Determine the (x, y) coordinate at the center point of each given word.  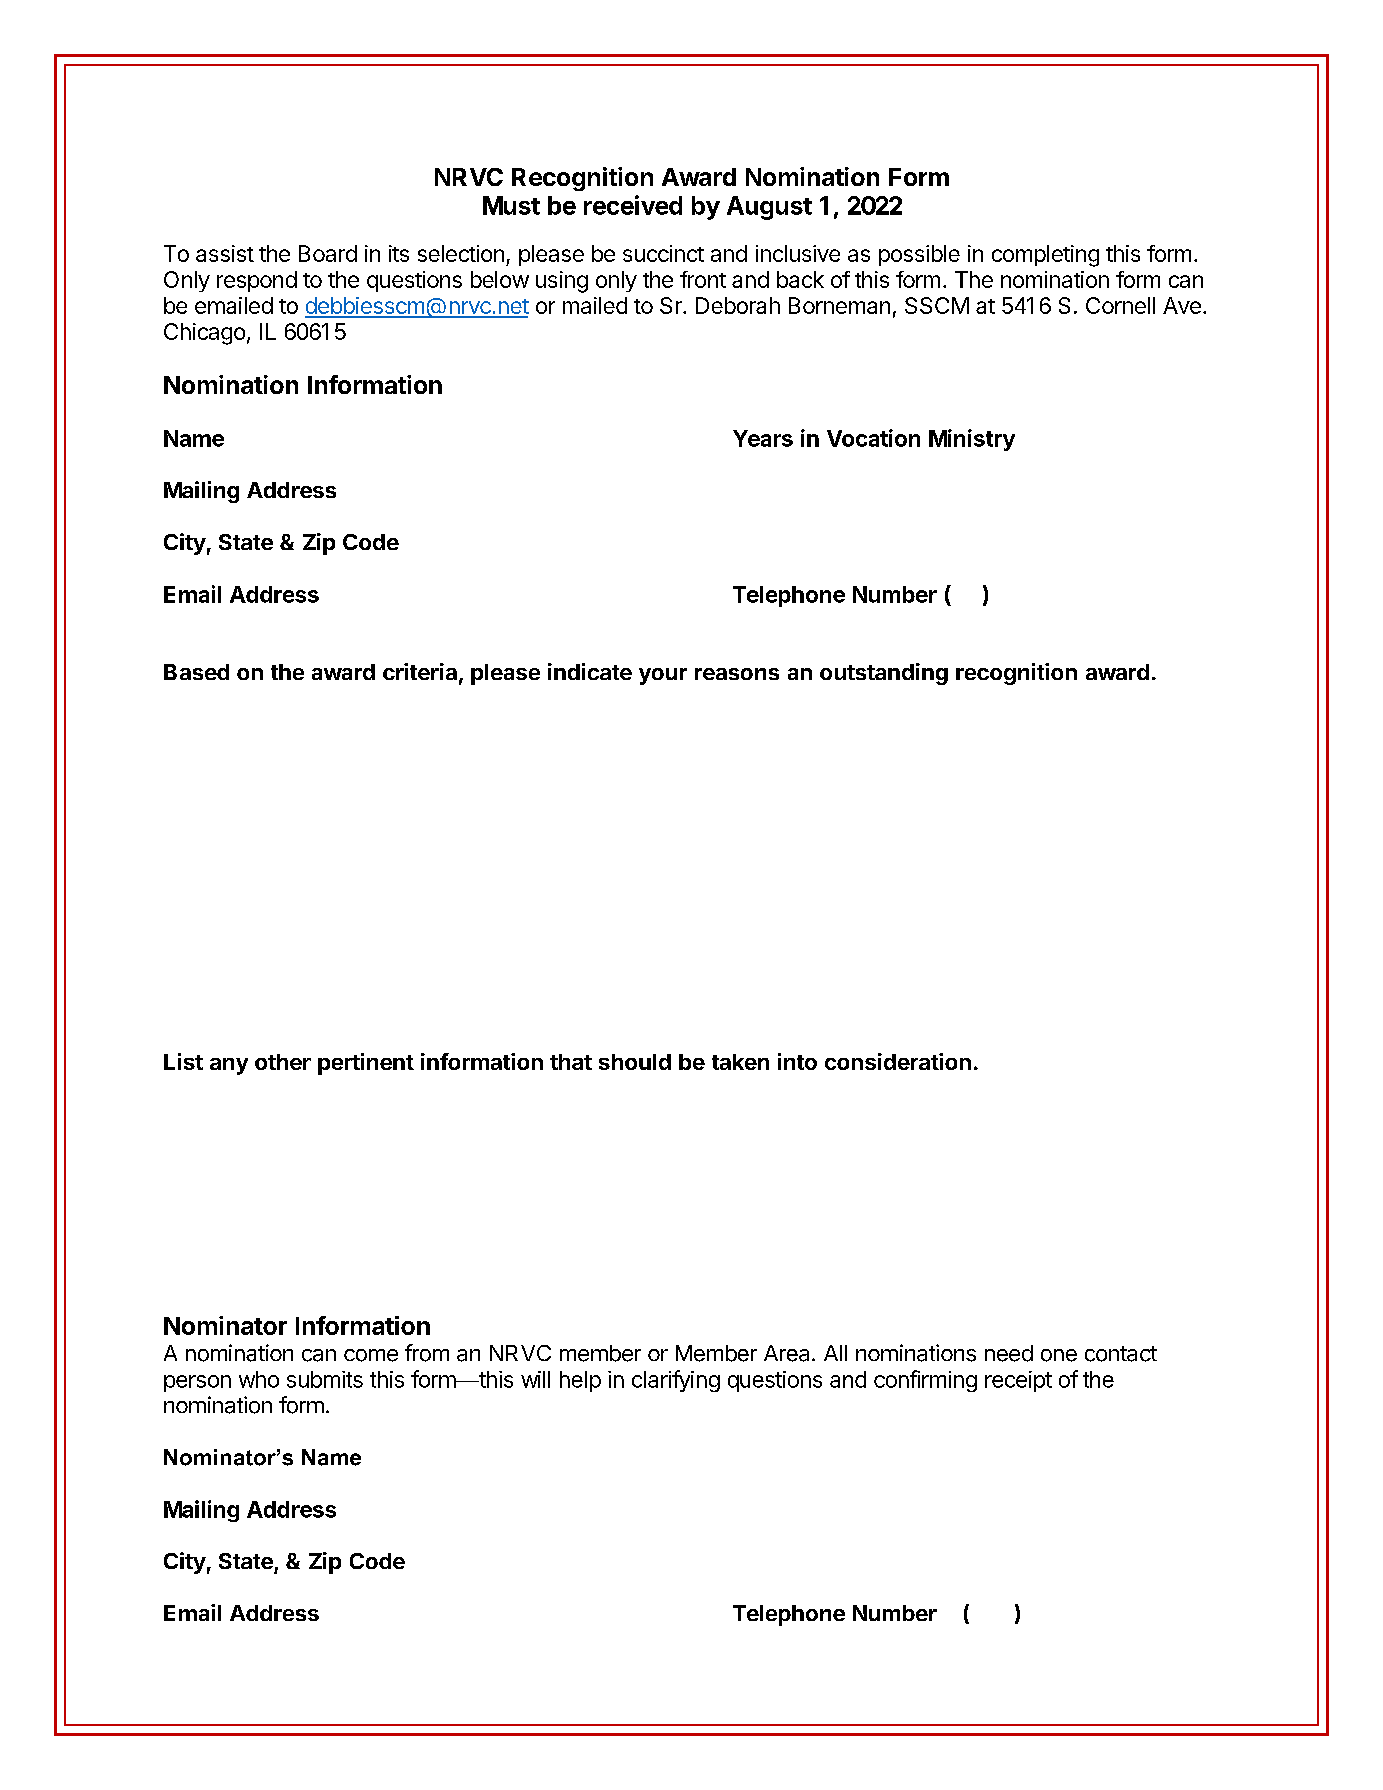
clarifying (676, 1381)
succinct (663, 253)
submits (325, 1379)
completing (1045, 256)
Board (328, 253)
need (1009, 1353)
